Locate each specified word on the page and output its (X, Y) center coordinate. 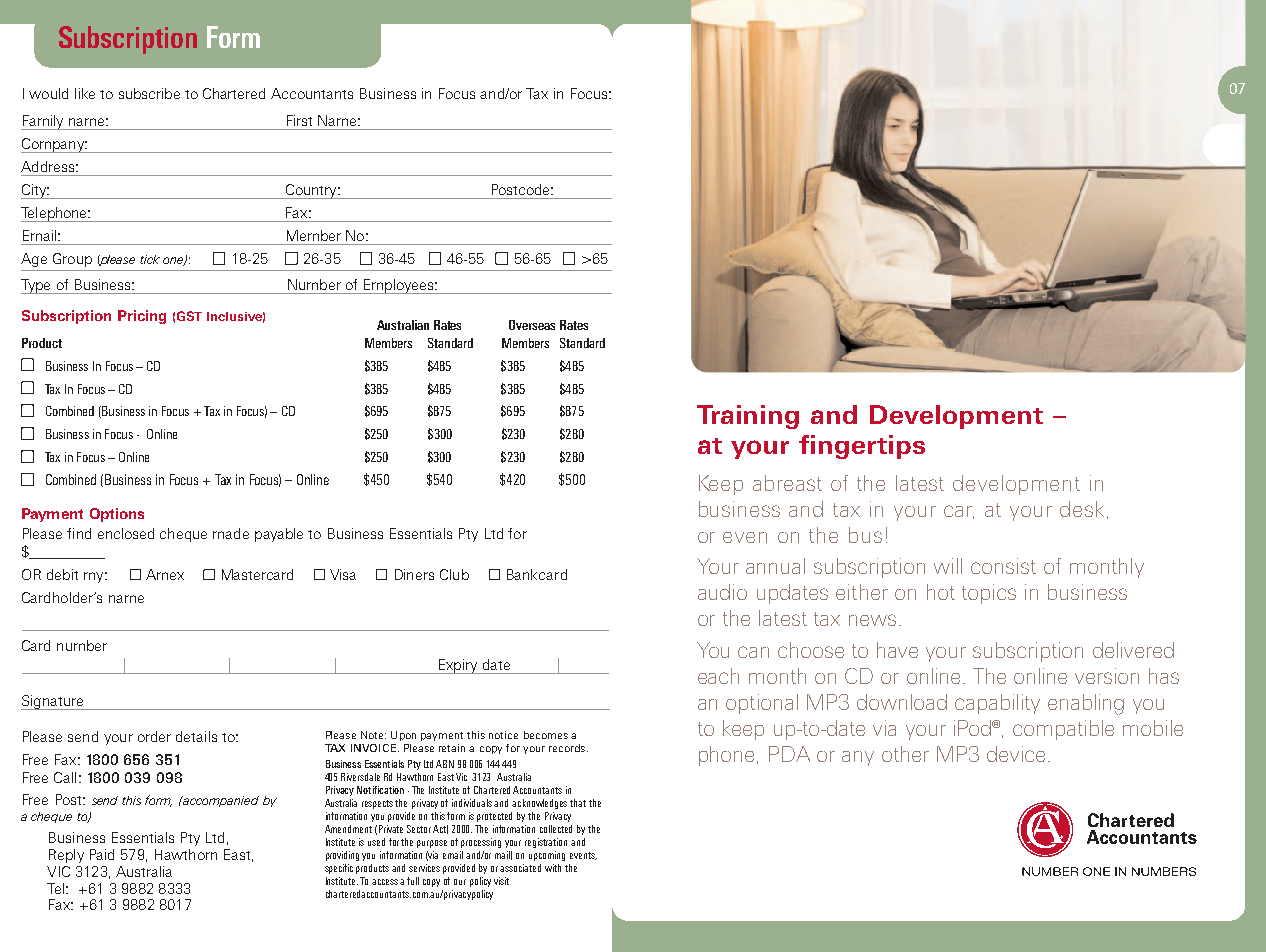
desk (1082, 509)
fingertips (862, 447)
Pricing (142, 317)
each (718, 676)
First (299, 120)
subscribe (149, 93)
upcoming (547, 856)
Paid (102, 854)
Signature (53, 702)
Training (748, 417)
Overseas (532, 325)
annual (775, 566)
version (1107, 676)
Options (117, 515)
